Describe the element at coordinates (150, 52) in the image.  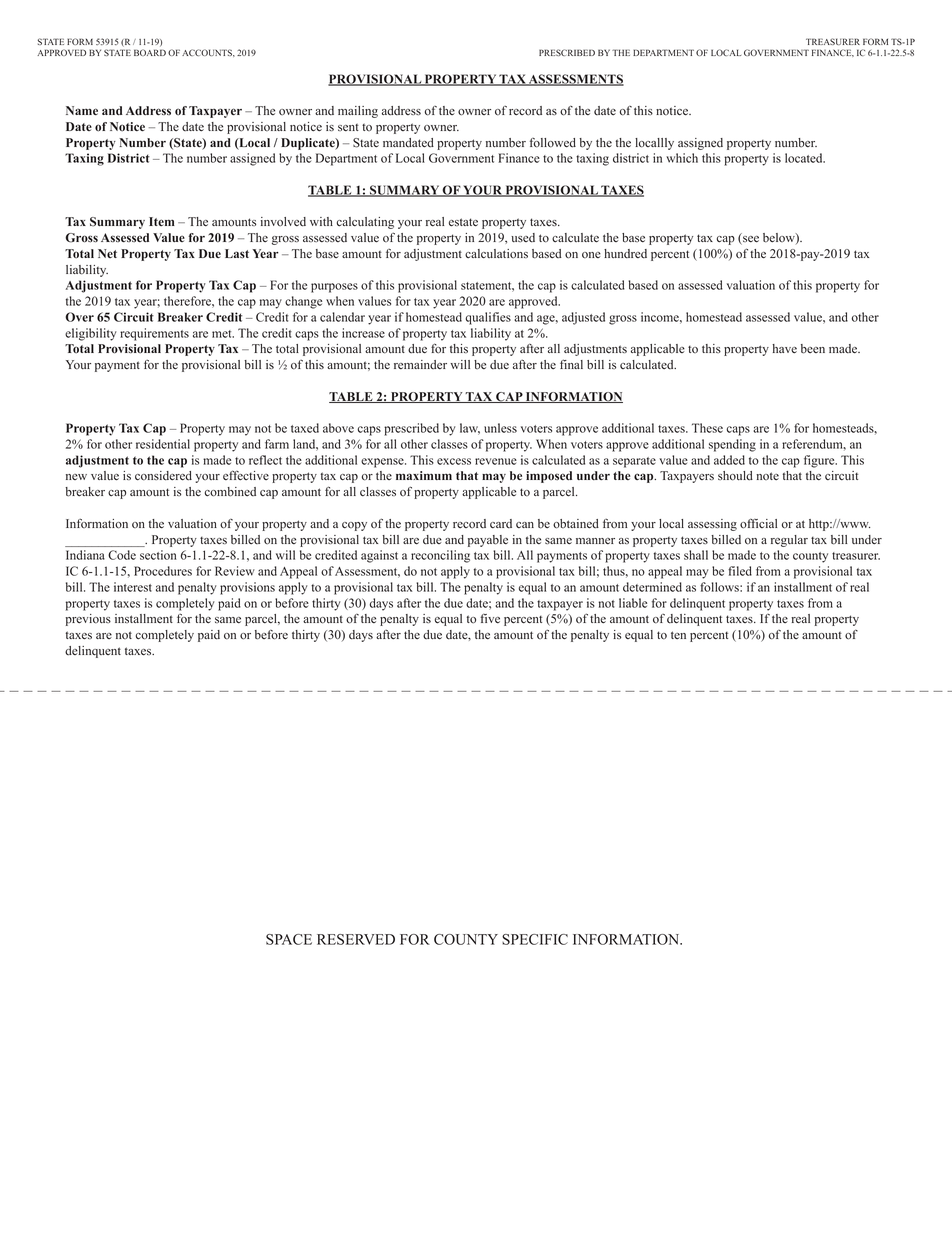
I see `BOARD` at that location.
